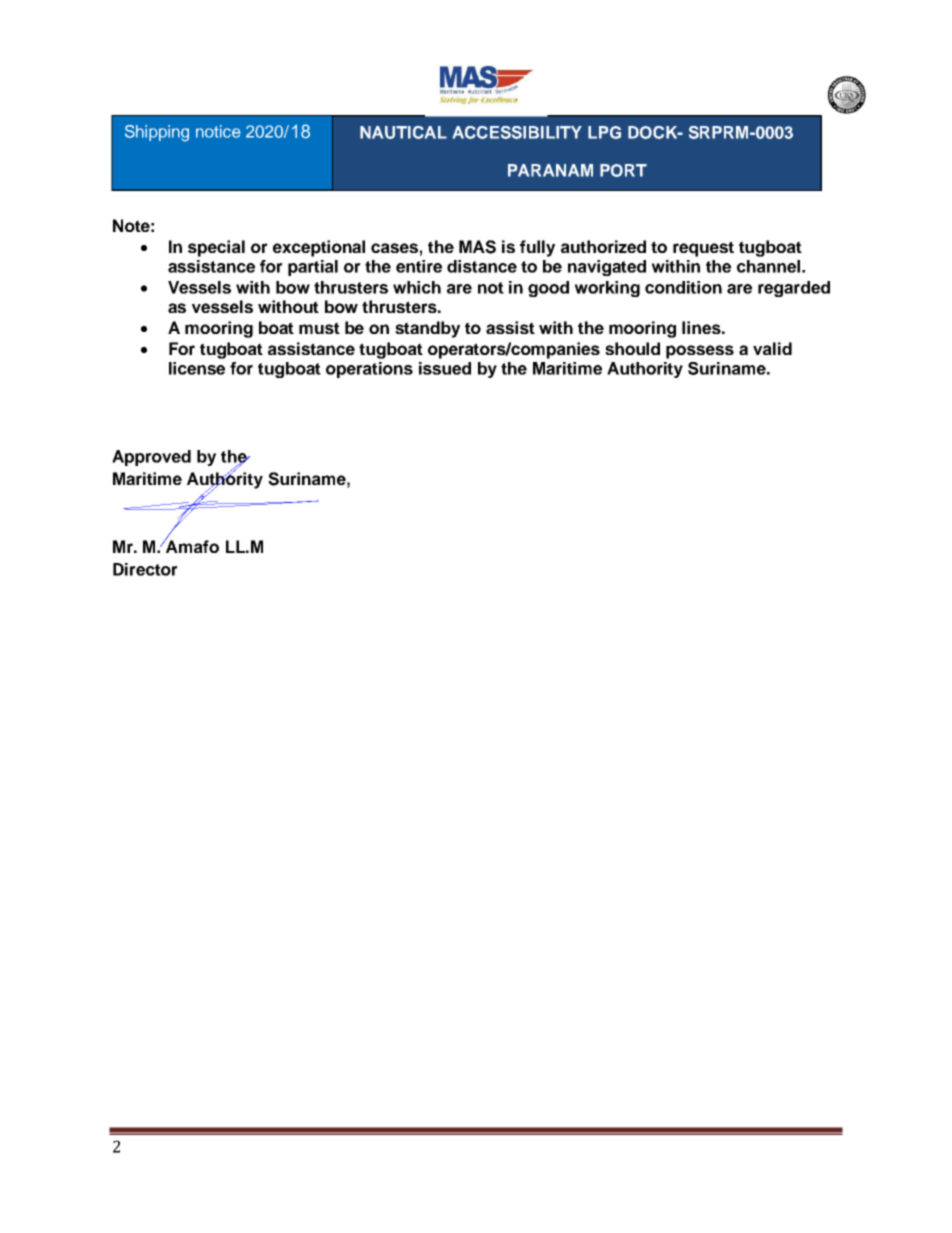 Image resolution: width=952 pixels, height=1233 pixels. I want to click on notice, so click(218, 131).
